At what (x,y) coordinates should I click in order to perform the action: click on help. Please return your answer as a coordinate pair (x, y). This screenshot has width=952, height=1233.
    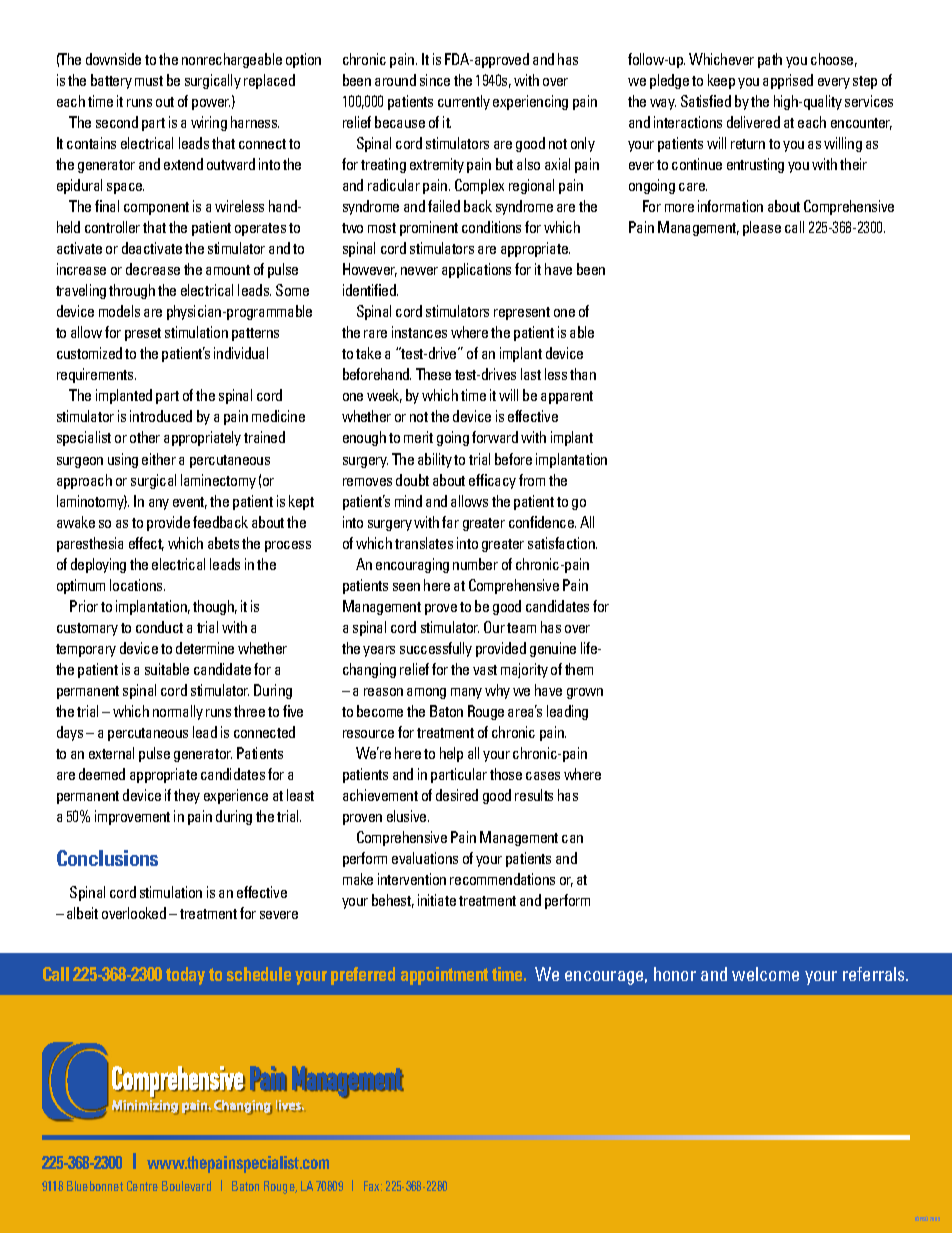
    Looking at the image, I should click on (451, 754).
